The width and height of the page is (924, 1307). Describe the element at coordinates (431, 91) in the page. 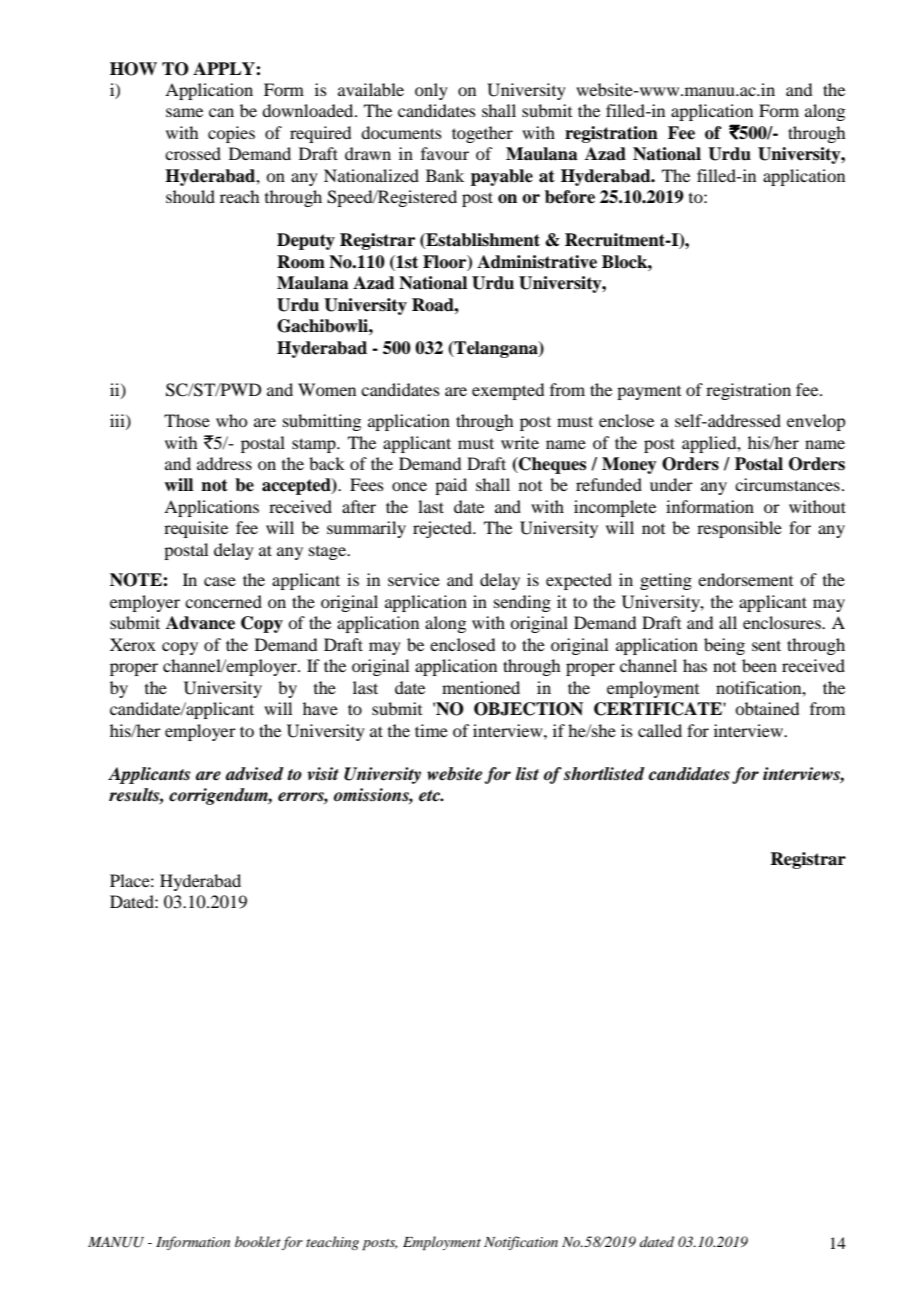

I see `only` at that location.
